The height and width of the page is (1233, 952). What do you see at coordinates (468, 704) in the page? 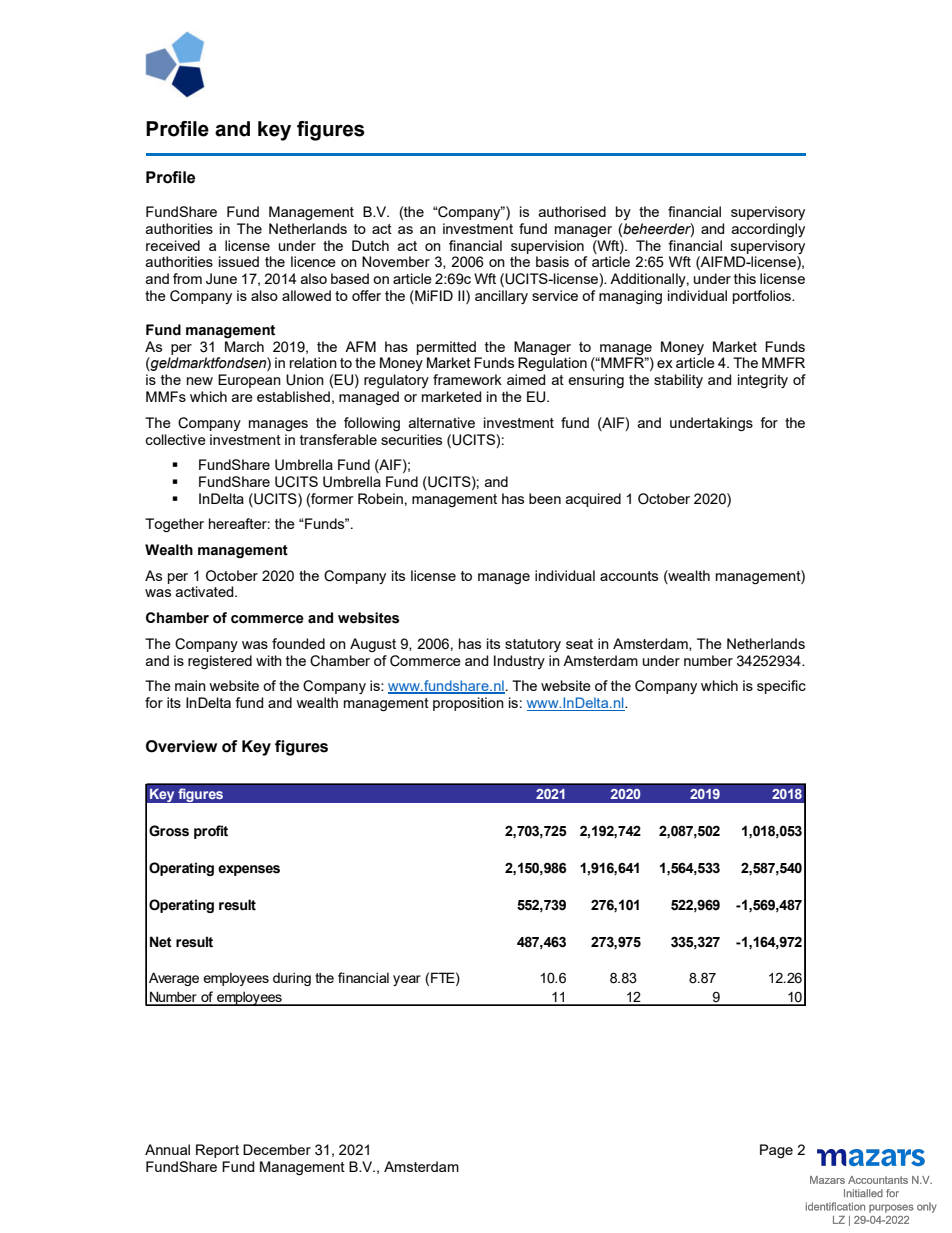
I see `proposition` at bounding box center [468, 704].
